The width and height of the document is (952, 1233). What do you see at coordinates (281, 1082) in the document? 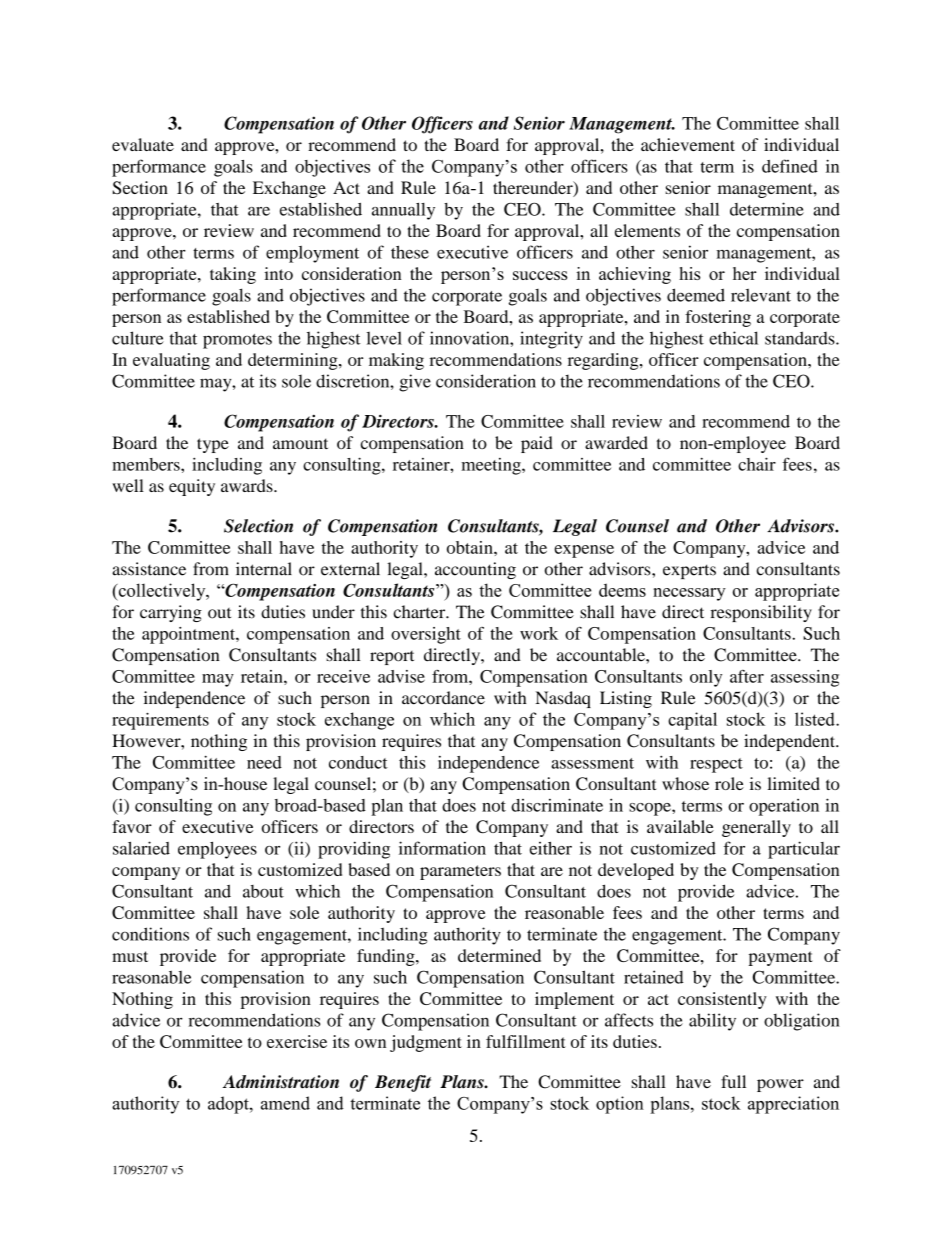
I see `Administration` at bounding box center [281, 1082].
